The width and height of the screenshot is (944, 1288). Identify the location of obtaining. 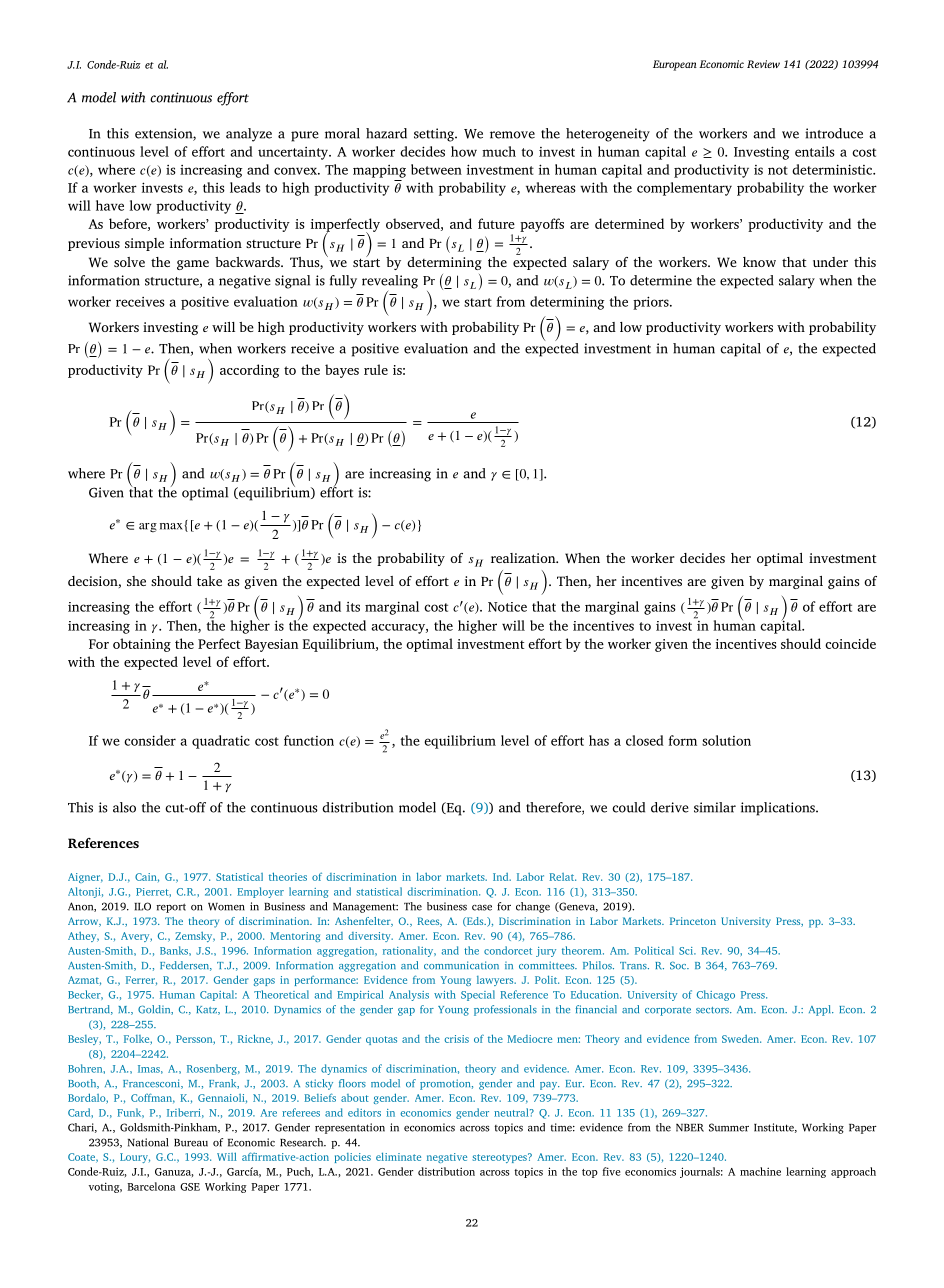
(142, 645).
